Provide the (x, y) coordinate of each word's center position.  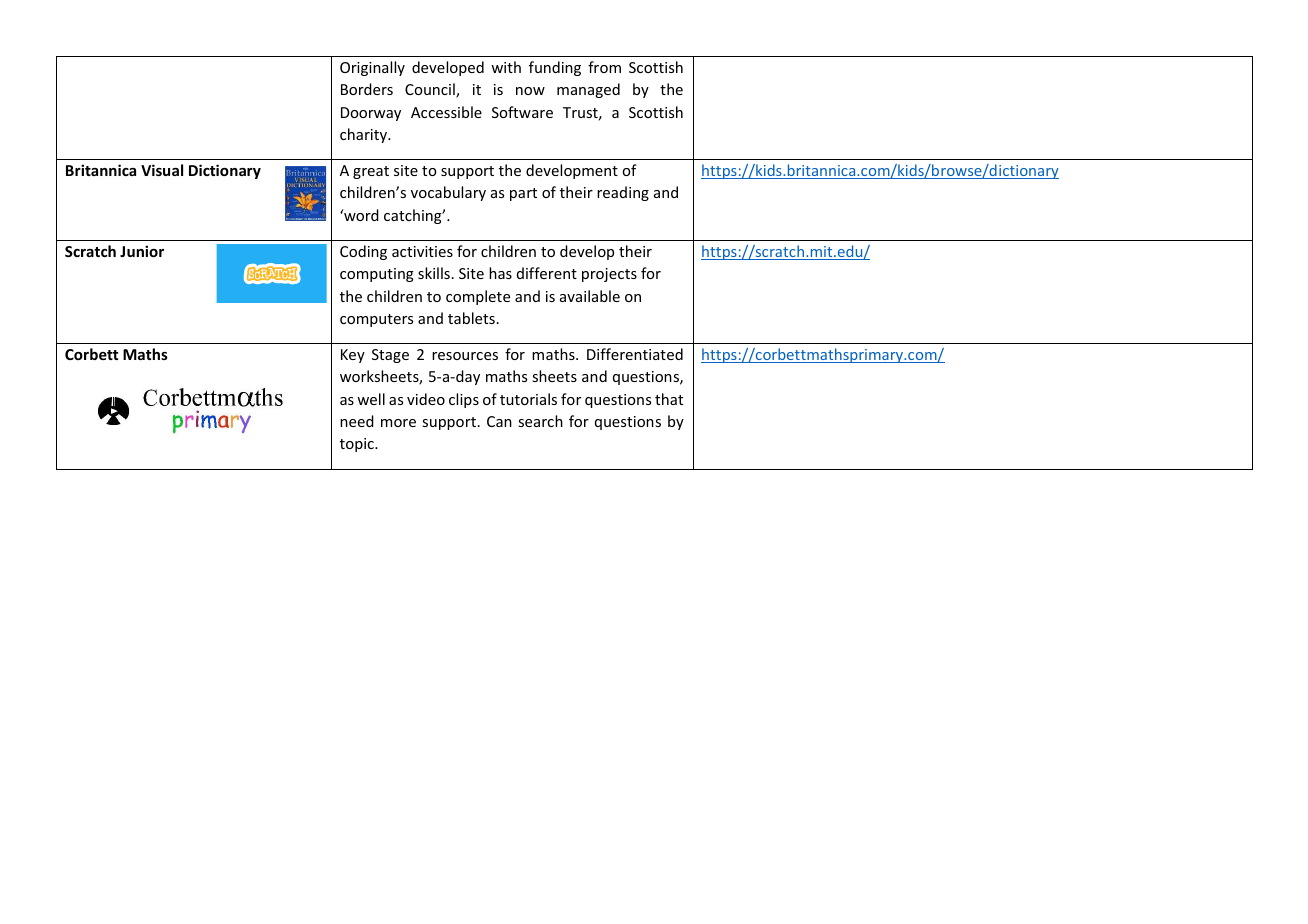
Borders (367, 89)
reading (623, 193)
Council (431, 90)
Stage (390, 356)
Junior (142, 251)
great (371, 172)
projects (609, 275)
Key (353, 356)
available (590, 296)
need (357, 421)
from (604, 67)
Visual (162, 170)
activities (422, 251)
